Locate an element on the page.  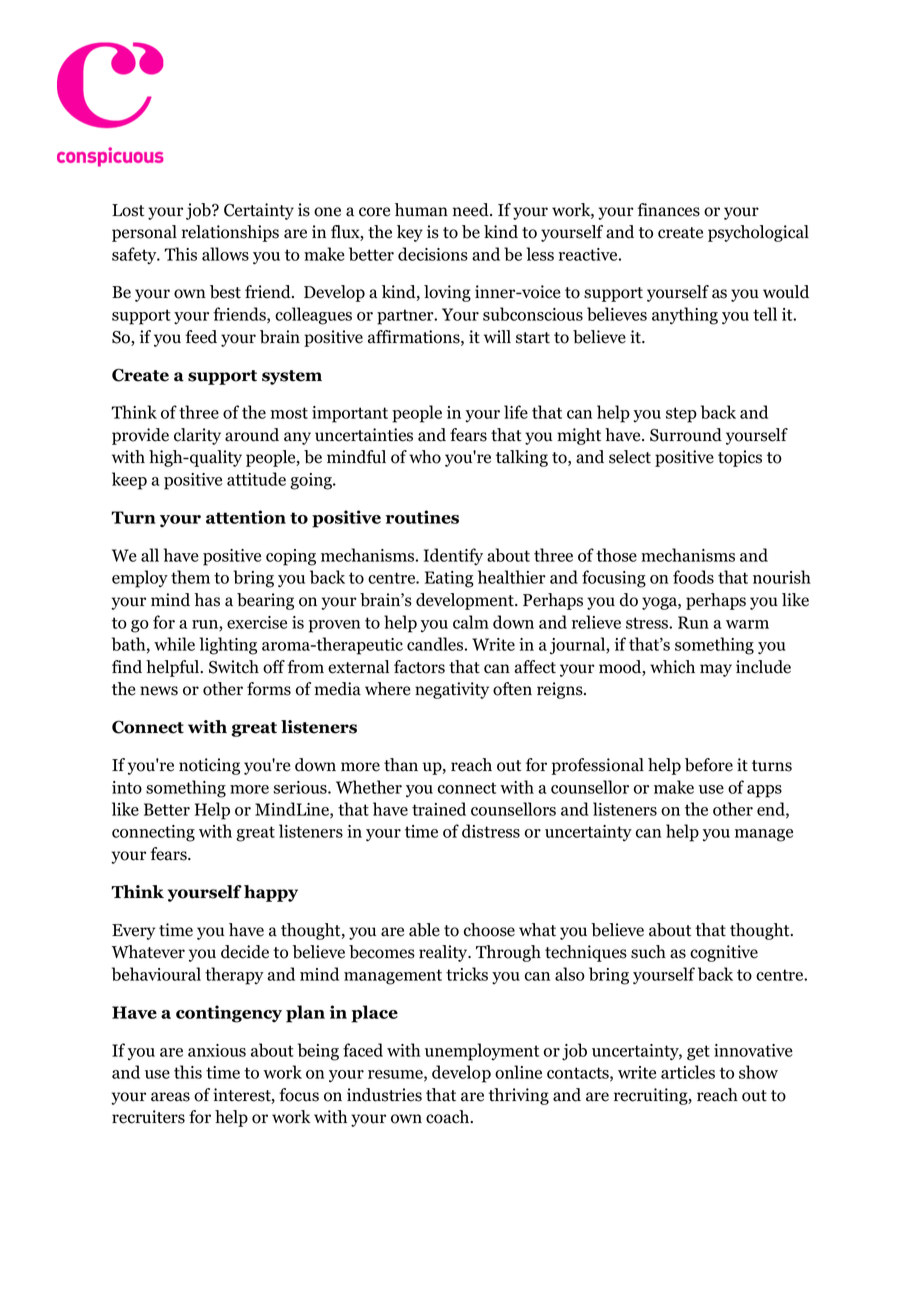
than is located at coordinates (401, 765).
